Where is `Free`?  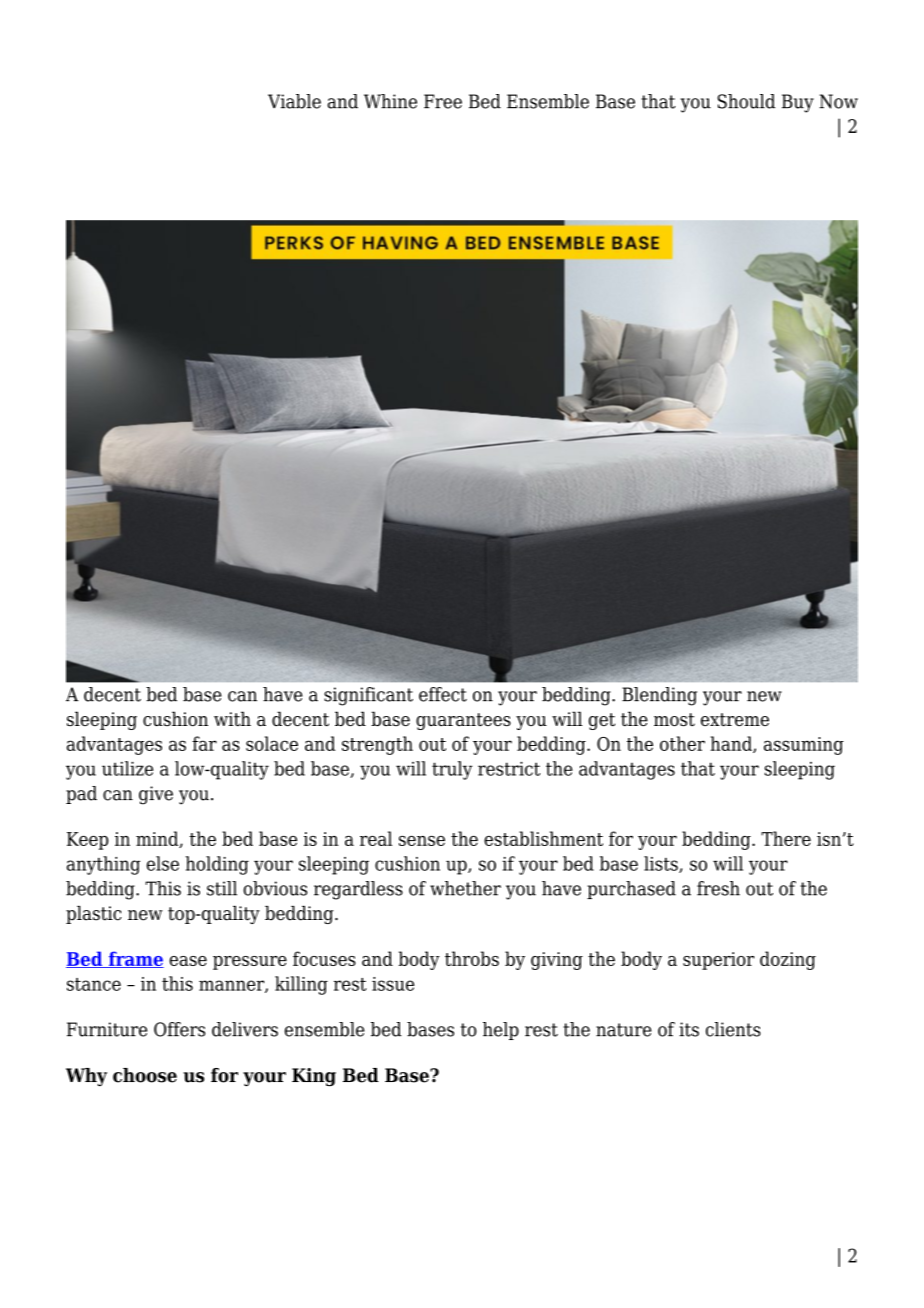
Free is located at coordinates (443, 101).
